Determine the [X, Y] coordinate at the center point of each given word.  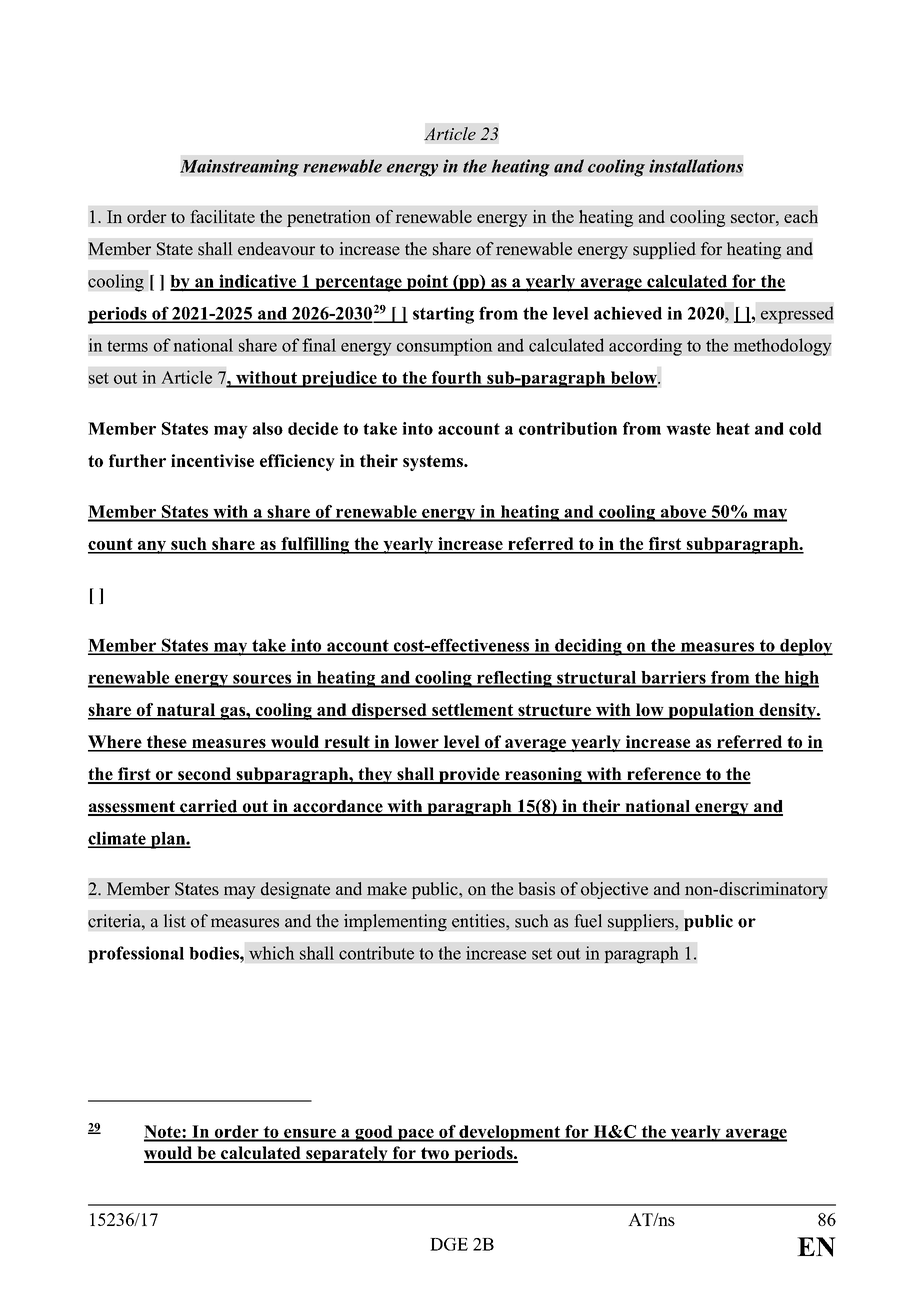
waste [688, 429]
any [152, 547]
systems [434, 463]
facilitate [222, 216]
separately [347, 1154]
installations [696, 166]
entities [479, 921]
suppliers [642, 922]
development [509, 1133]
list [175, 921]
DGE [449, 1244]
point [427, 282]
